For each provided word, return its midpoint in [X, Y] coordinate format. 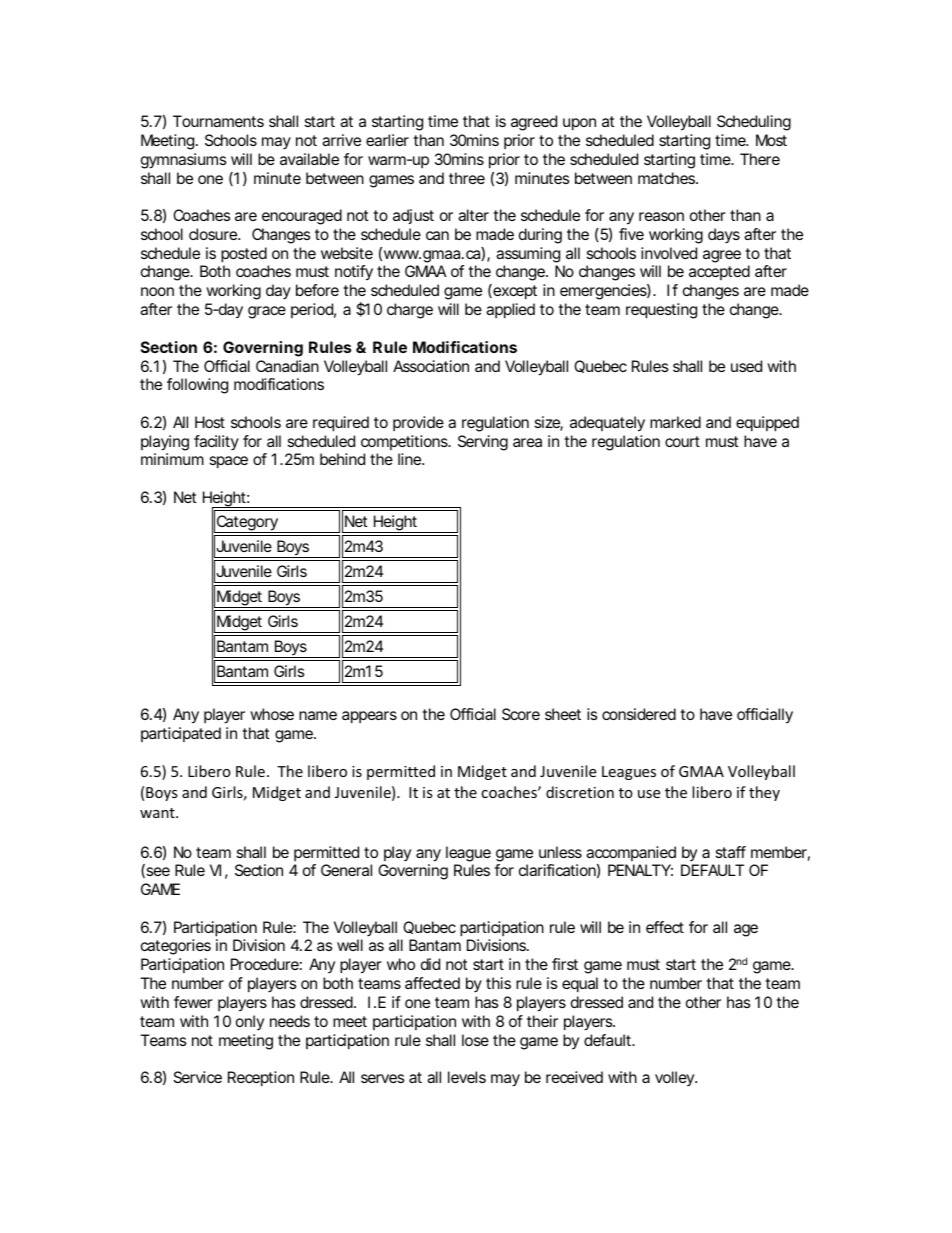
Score [521, 714]
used [746, 366]
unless [560, 852]
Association [431, 366]
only [250, 1022]
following [197, 386]
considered [639, 714]
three [467, 178]
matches [668, 178]
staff [731, 852]
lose [475, 1040]
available [309, 159]
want [158, 813]
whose [272, 714]
